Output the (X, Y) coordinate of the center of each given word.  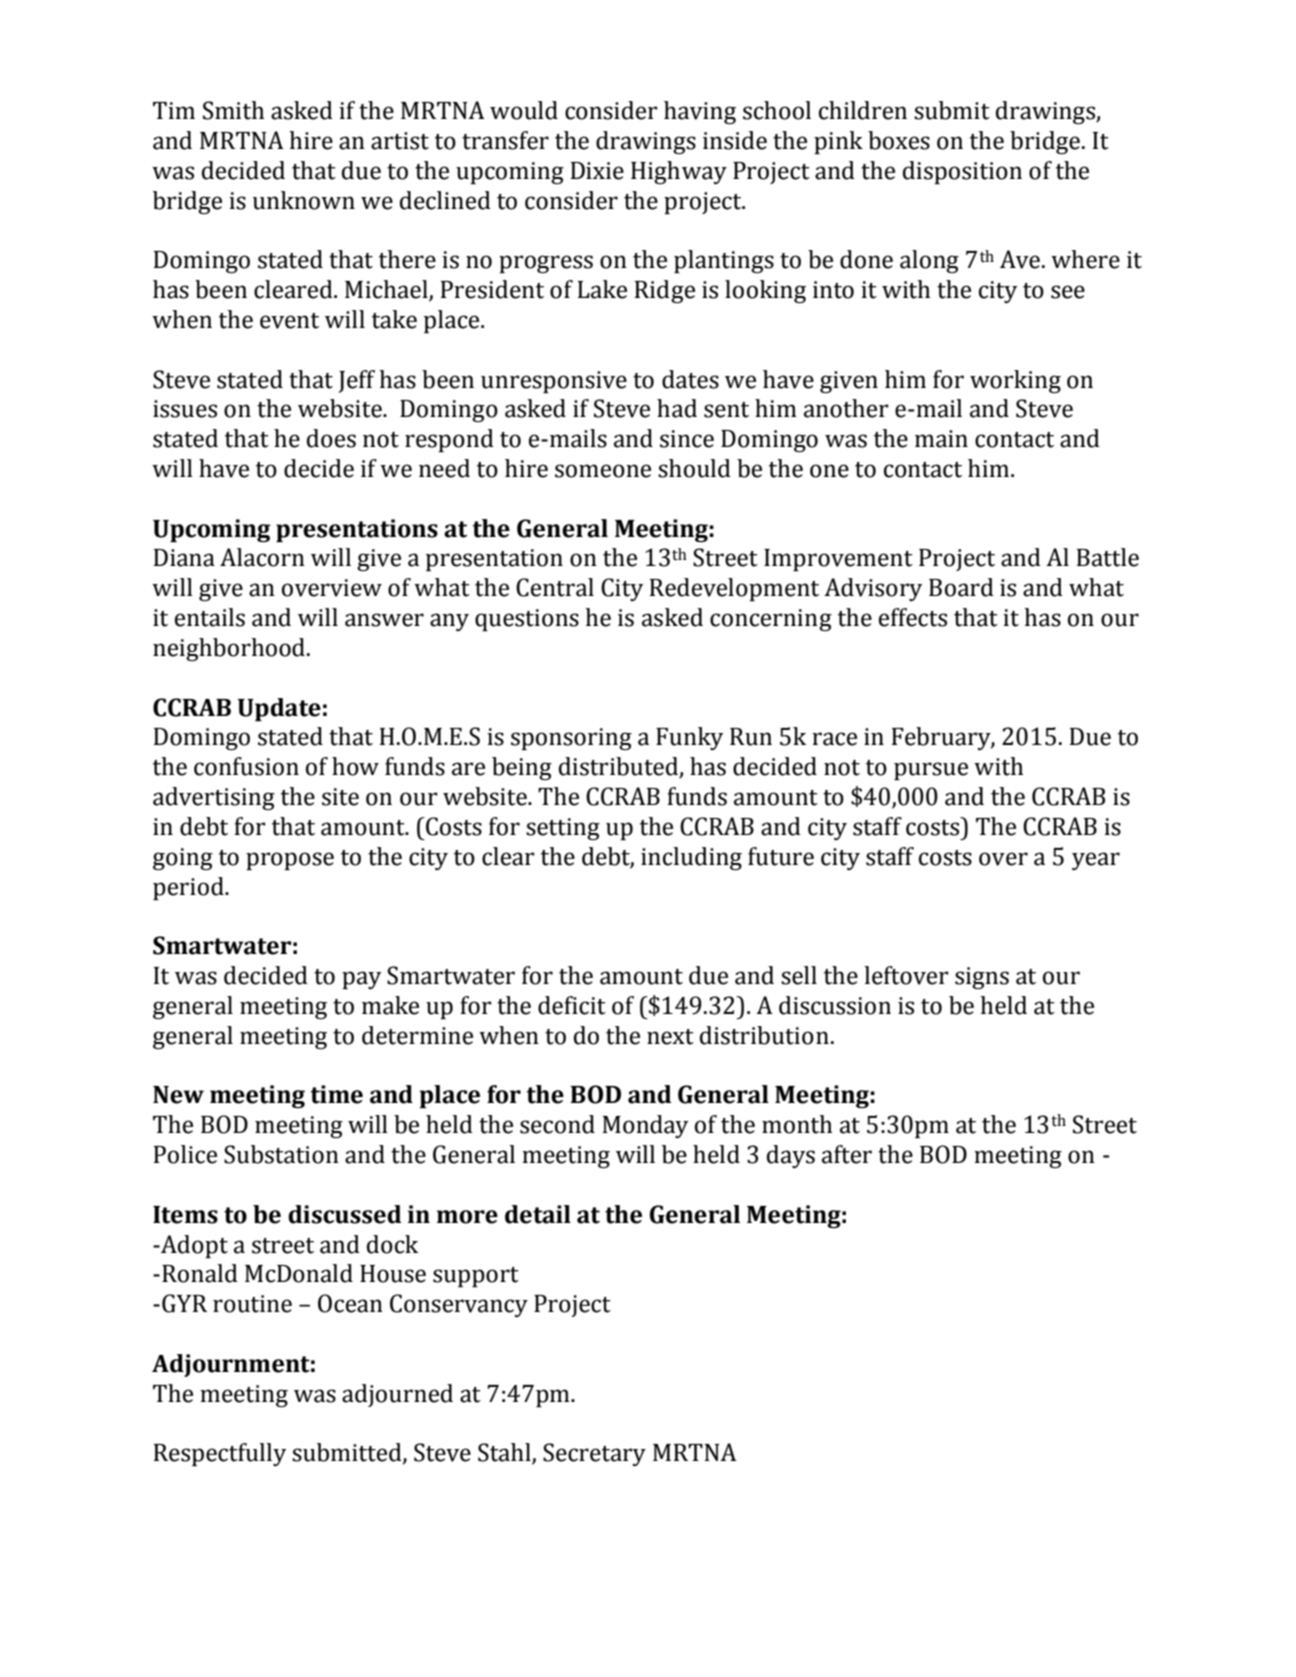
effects (913, 617)
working (1015, 381)
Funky (689, 738)
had (677, 408)
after (847, 1154)
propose (290, 861)
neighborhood (229, 649)
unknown (304, 200)
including (691, 858)
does (331, 438)
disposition (962, 172)
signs (982, 978)
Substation (281, 1154)
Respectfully (220, 1454)
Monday (645, 1126)
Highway (679, 172)
